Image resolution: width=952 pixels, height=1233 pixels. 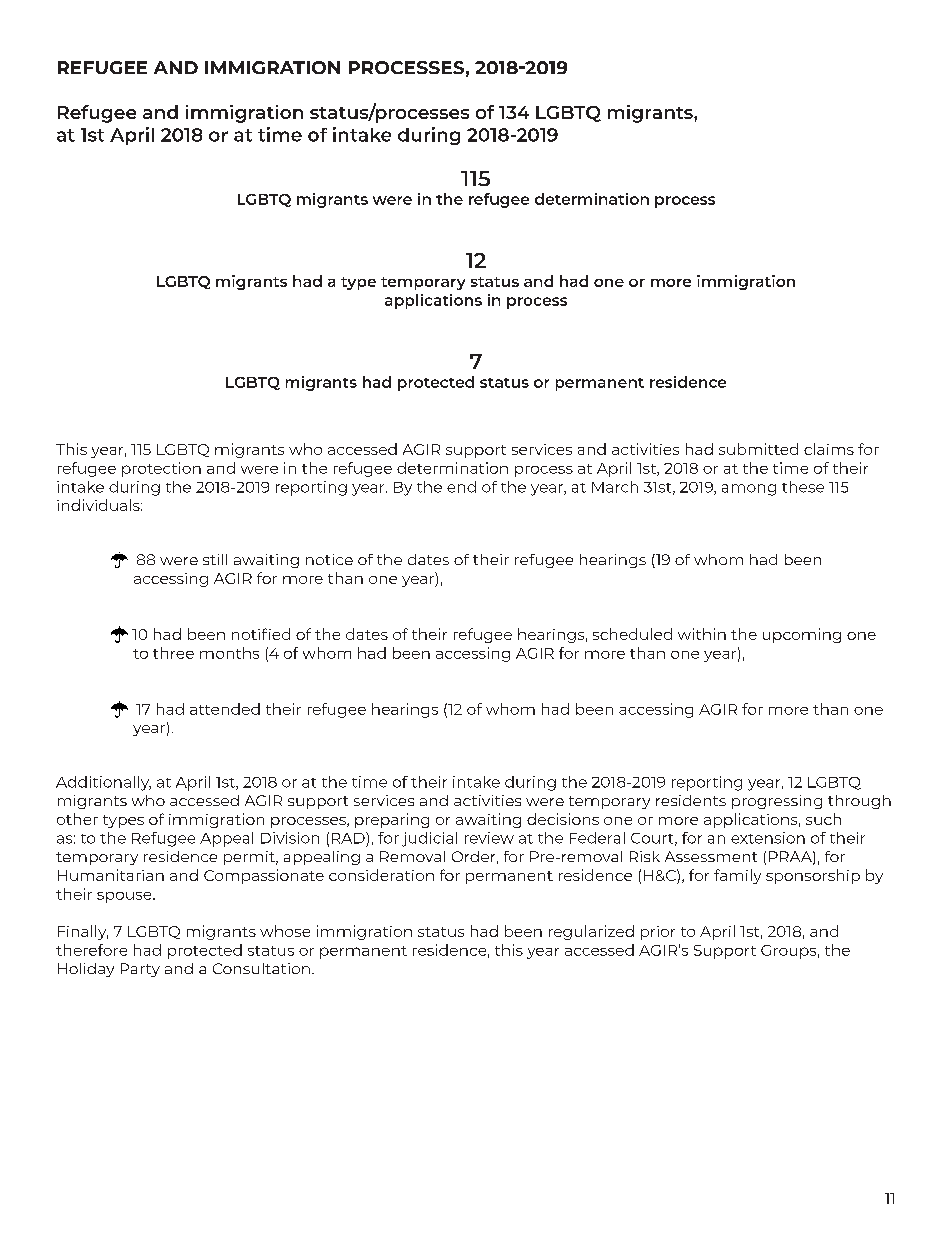 I want to click on still, so click(x=215, y=559).
